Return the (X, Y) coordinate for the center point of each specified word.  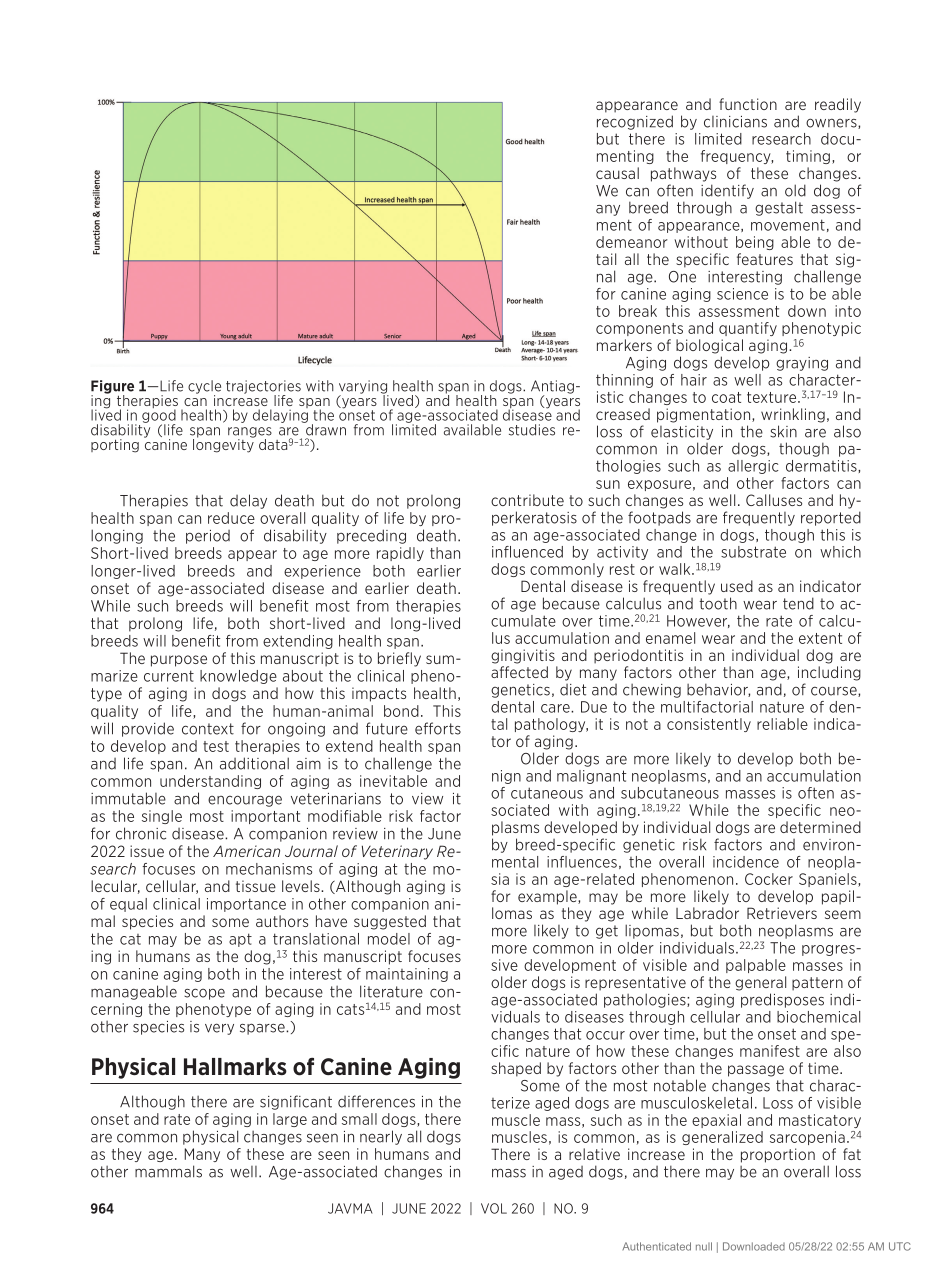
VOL (494, 1208)
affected (519, 672)
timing (808, 157)
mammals (168, 1171)
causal (617, 173)
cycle (204, 388)
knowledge (238, 677)
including (829, 673)
